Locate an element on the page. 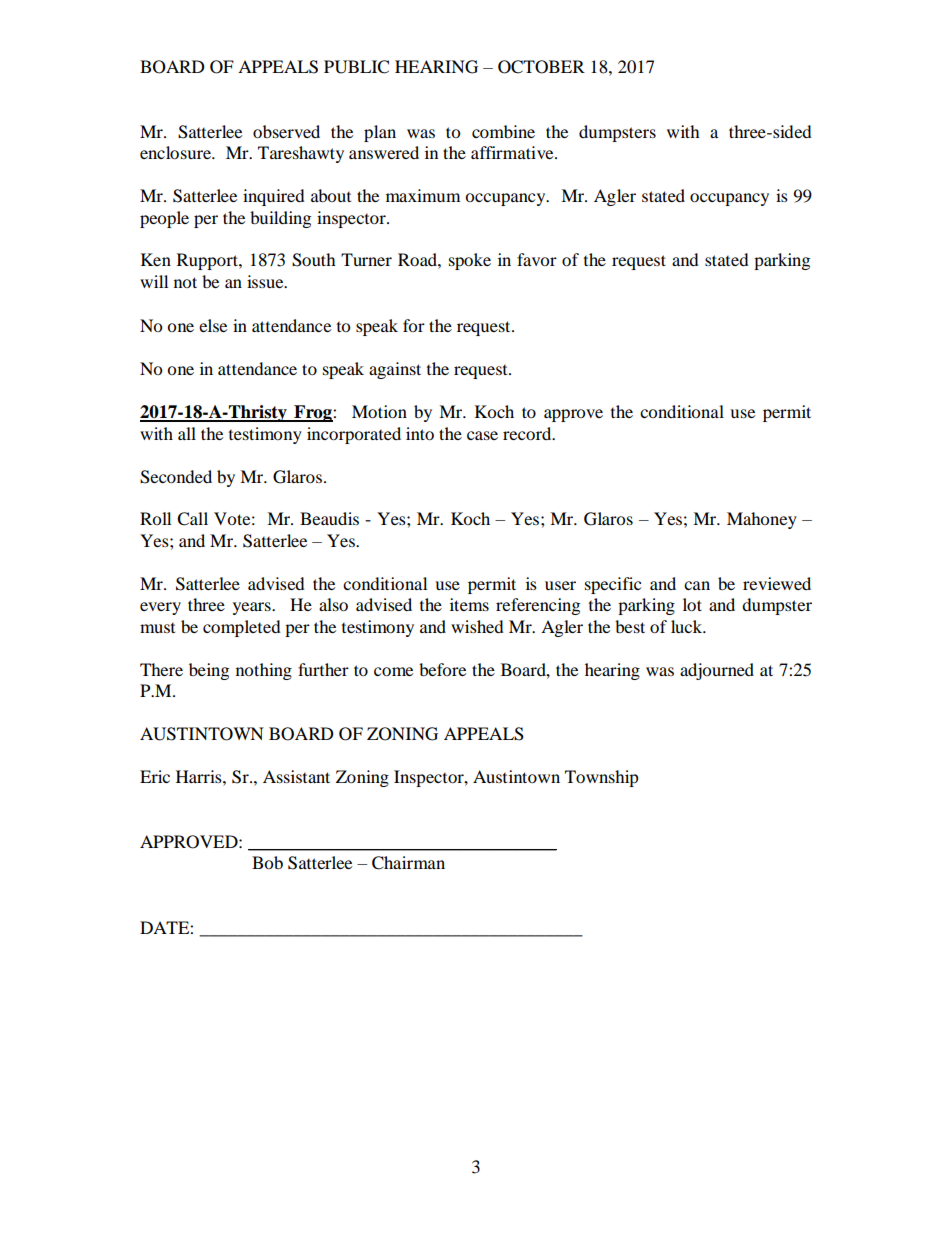 Image resolution: width=952 pixels, height=1233 pixels. Bob is located at coordinates (267, 862).
